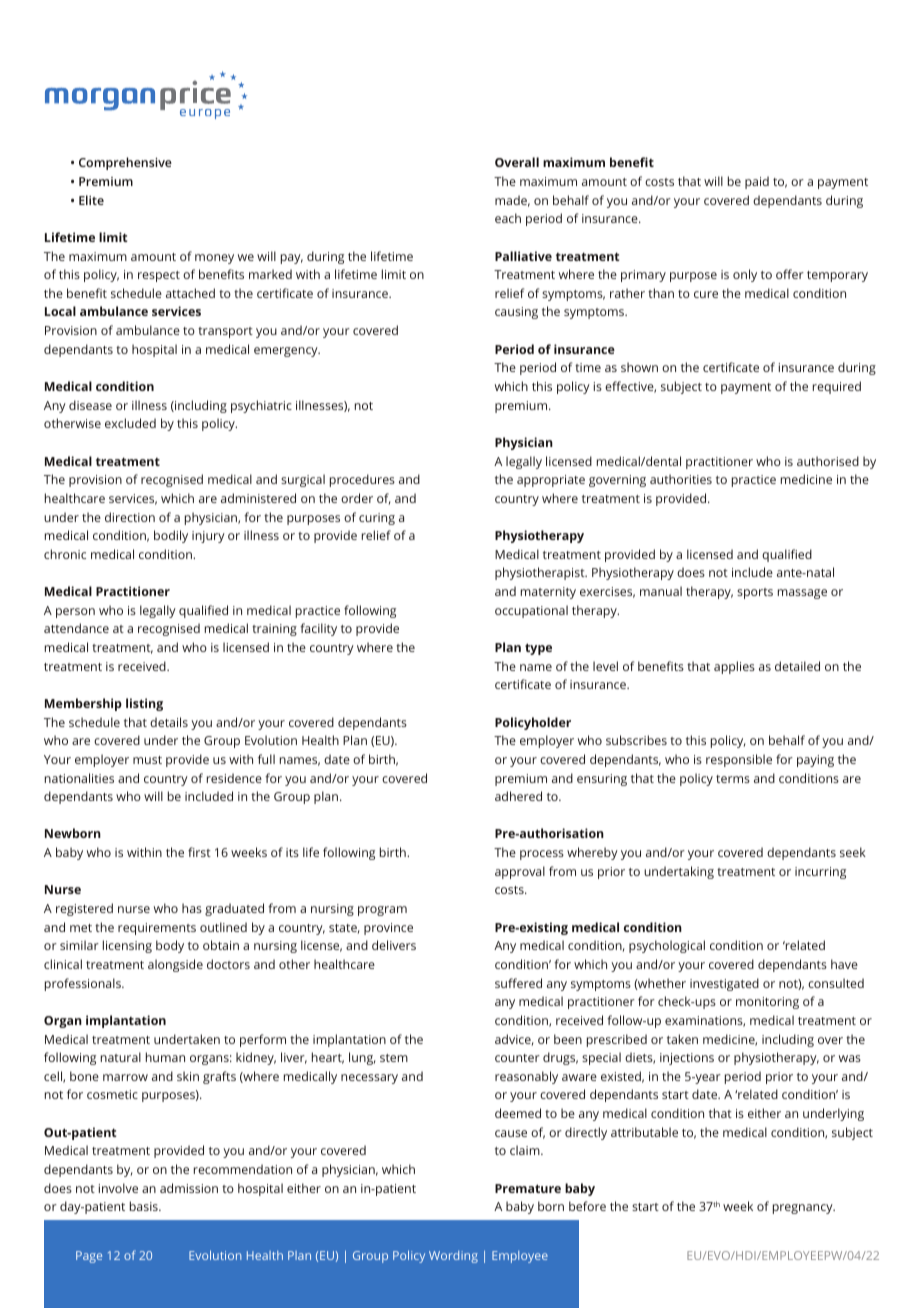  Describe the element at coordinates (130, 423) in the document. I see `excluded` at that location.
